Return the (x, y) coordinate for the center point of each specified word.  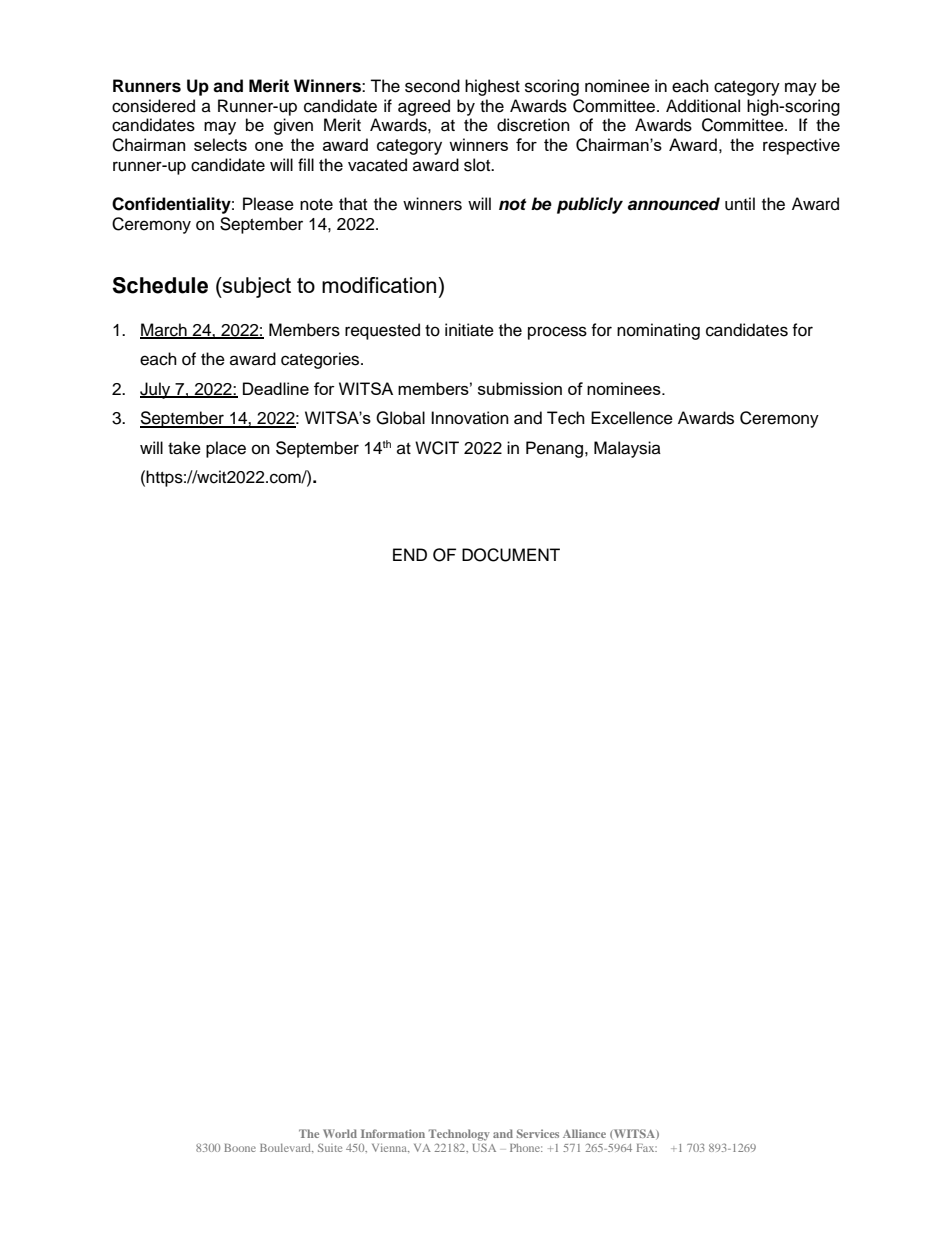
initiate (469, 330)
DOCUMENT (511, 555)
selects (220, 144)
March (164, 330)
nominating (658, 331)
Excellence (632, 418)
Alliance (584, 1133)
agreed (424, 107)
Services (538, 1133)
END (410, 554)
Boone (240, 1148)
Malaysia (627, 449)
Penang (556, 449)
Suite (330, 1147)
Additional (703, 106)
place (226, 449)
